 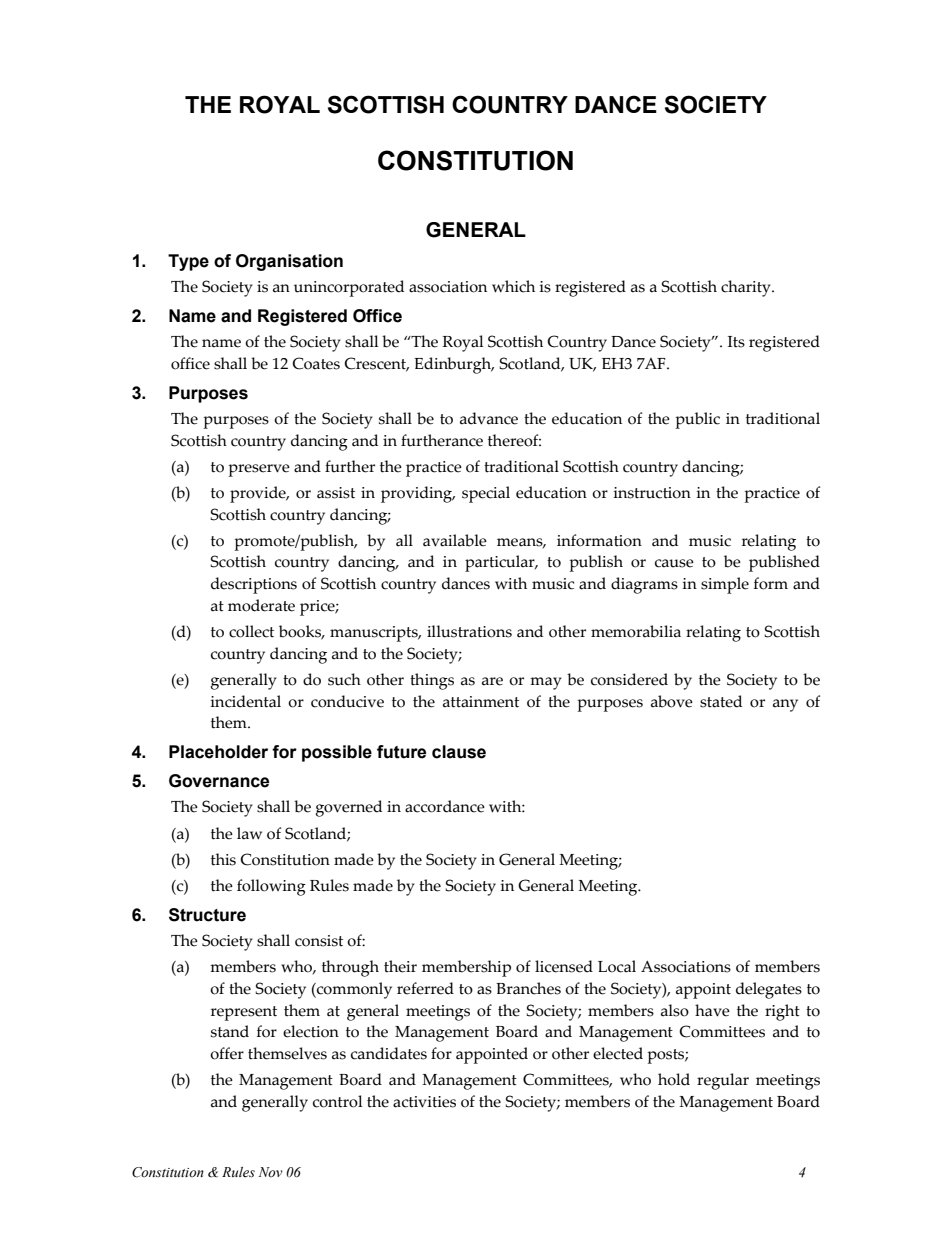 What do you see at coordinates (698, 420) in the document?
I see `public` at bounding box center [698, 420].
